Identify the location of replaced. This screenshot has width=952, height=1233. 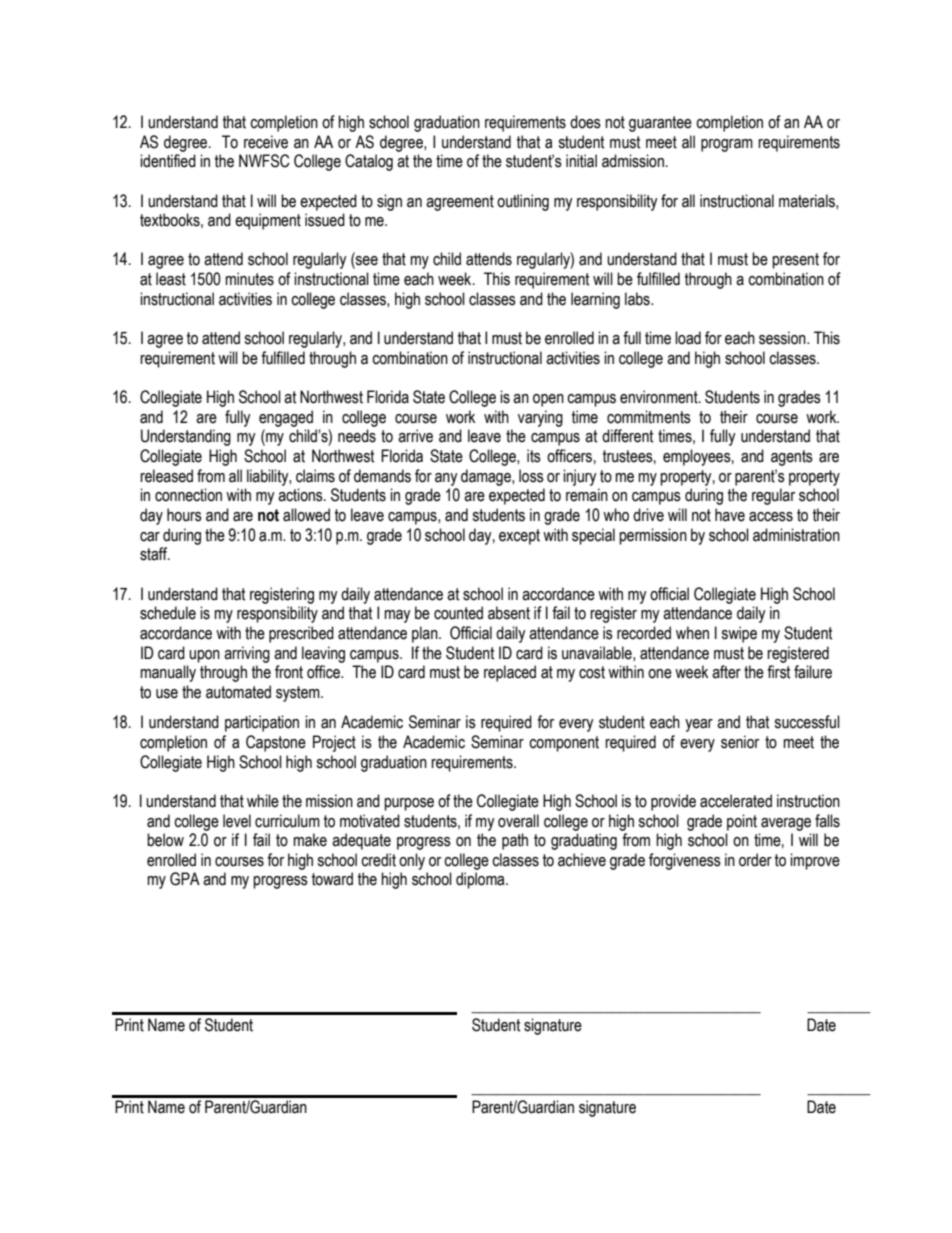
(510, 673).
